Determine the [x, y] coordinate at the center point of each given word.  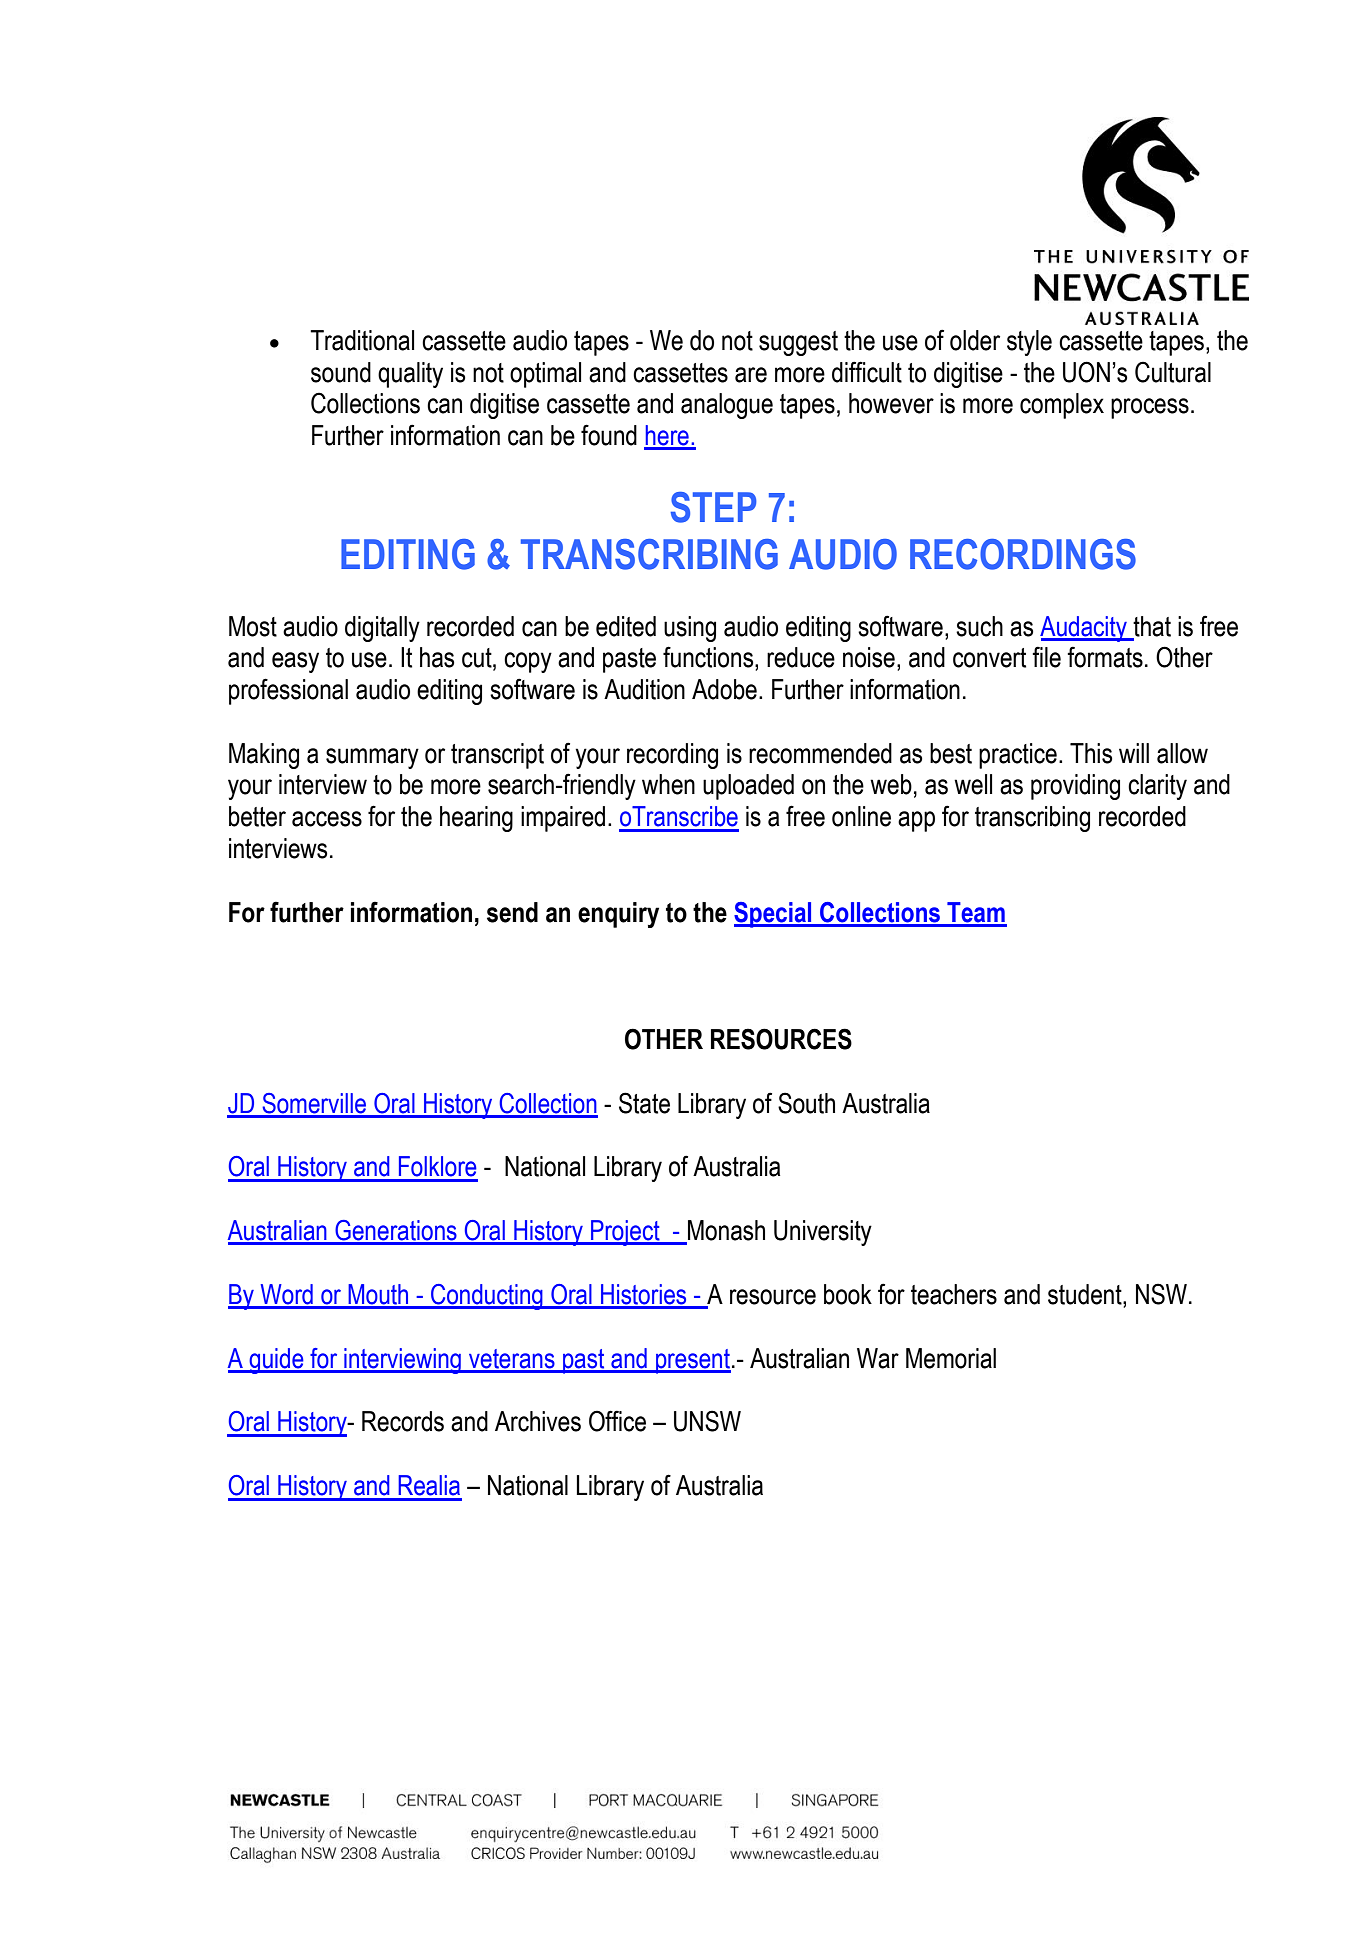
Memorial [951, 1358]
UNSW [707, 1421]
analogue [727, 406]
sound [341, 372]
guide [276, 1361]
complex [1062, 406]
